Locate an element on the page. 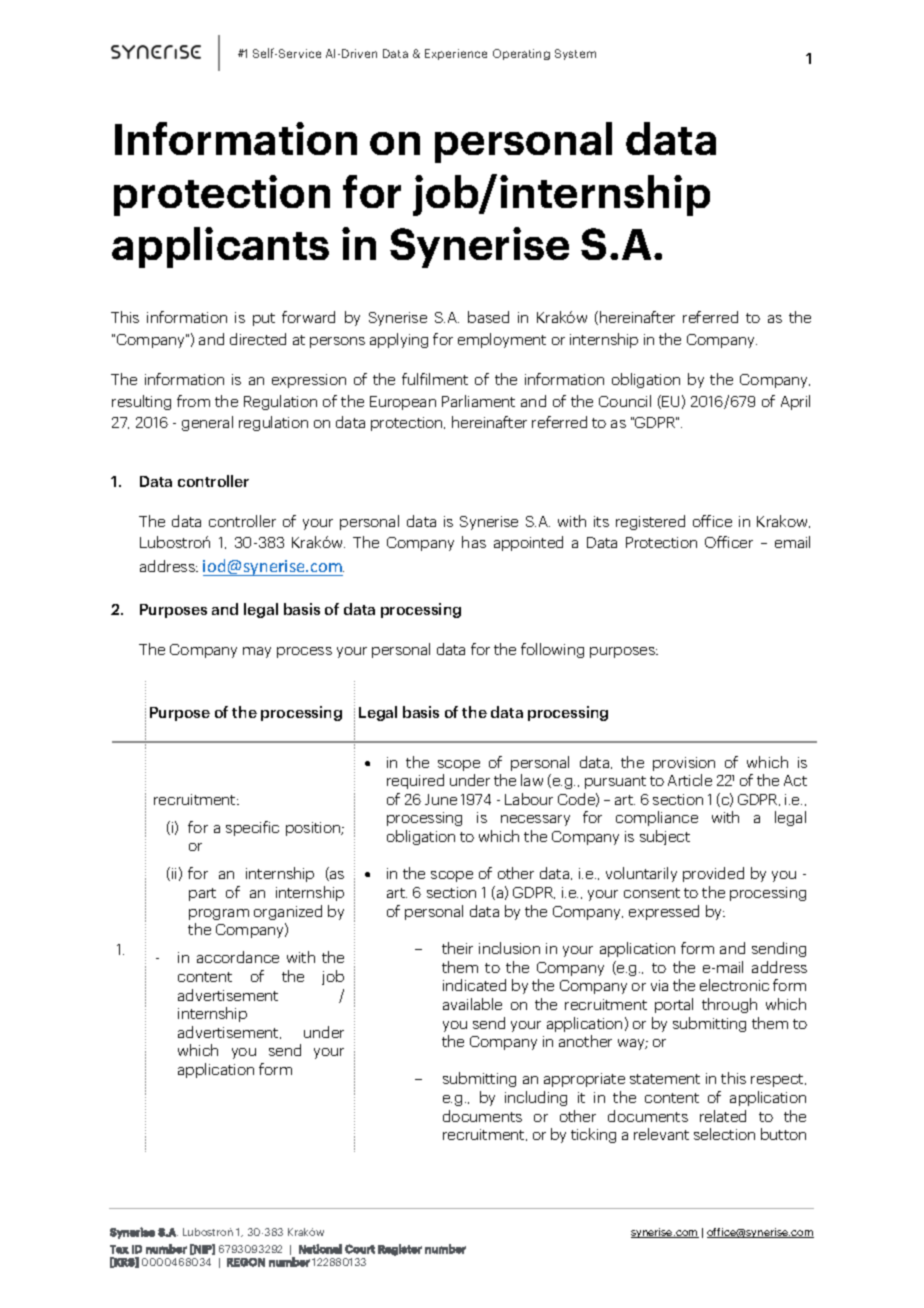 This image has width=924, height=1308. its is located at coordinates (601, 521).
